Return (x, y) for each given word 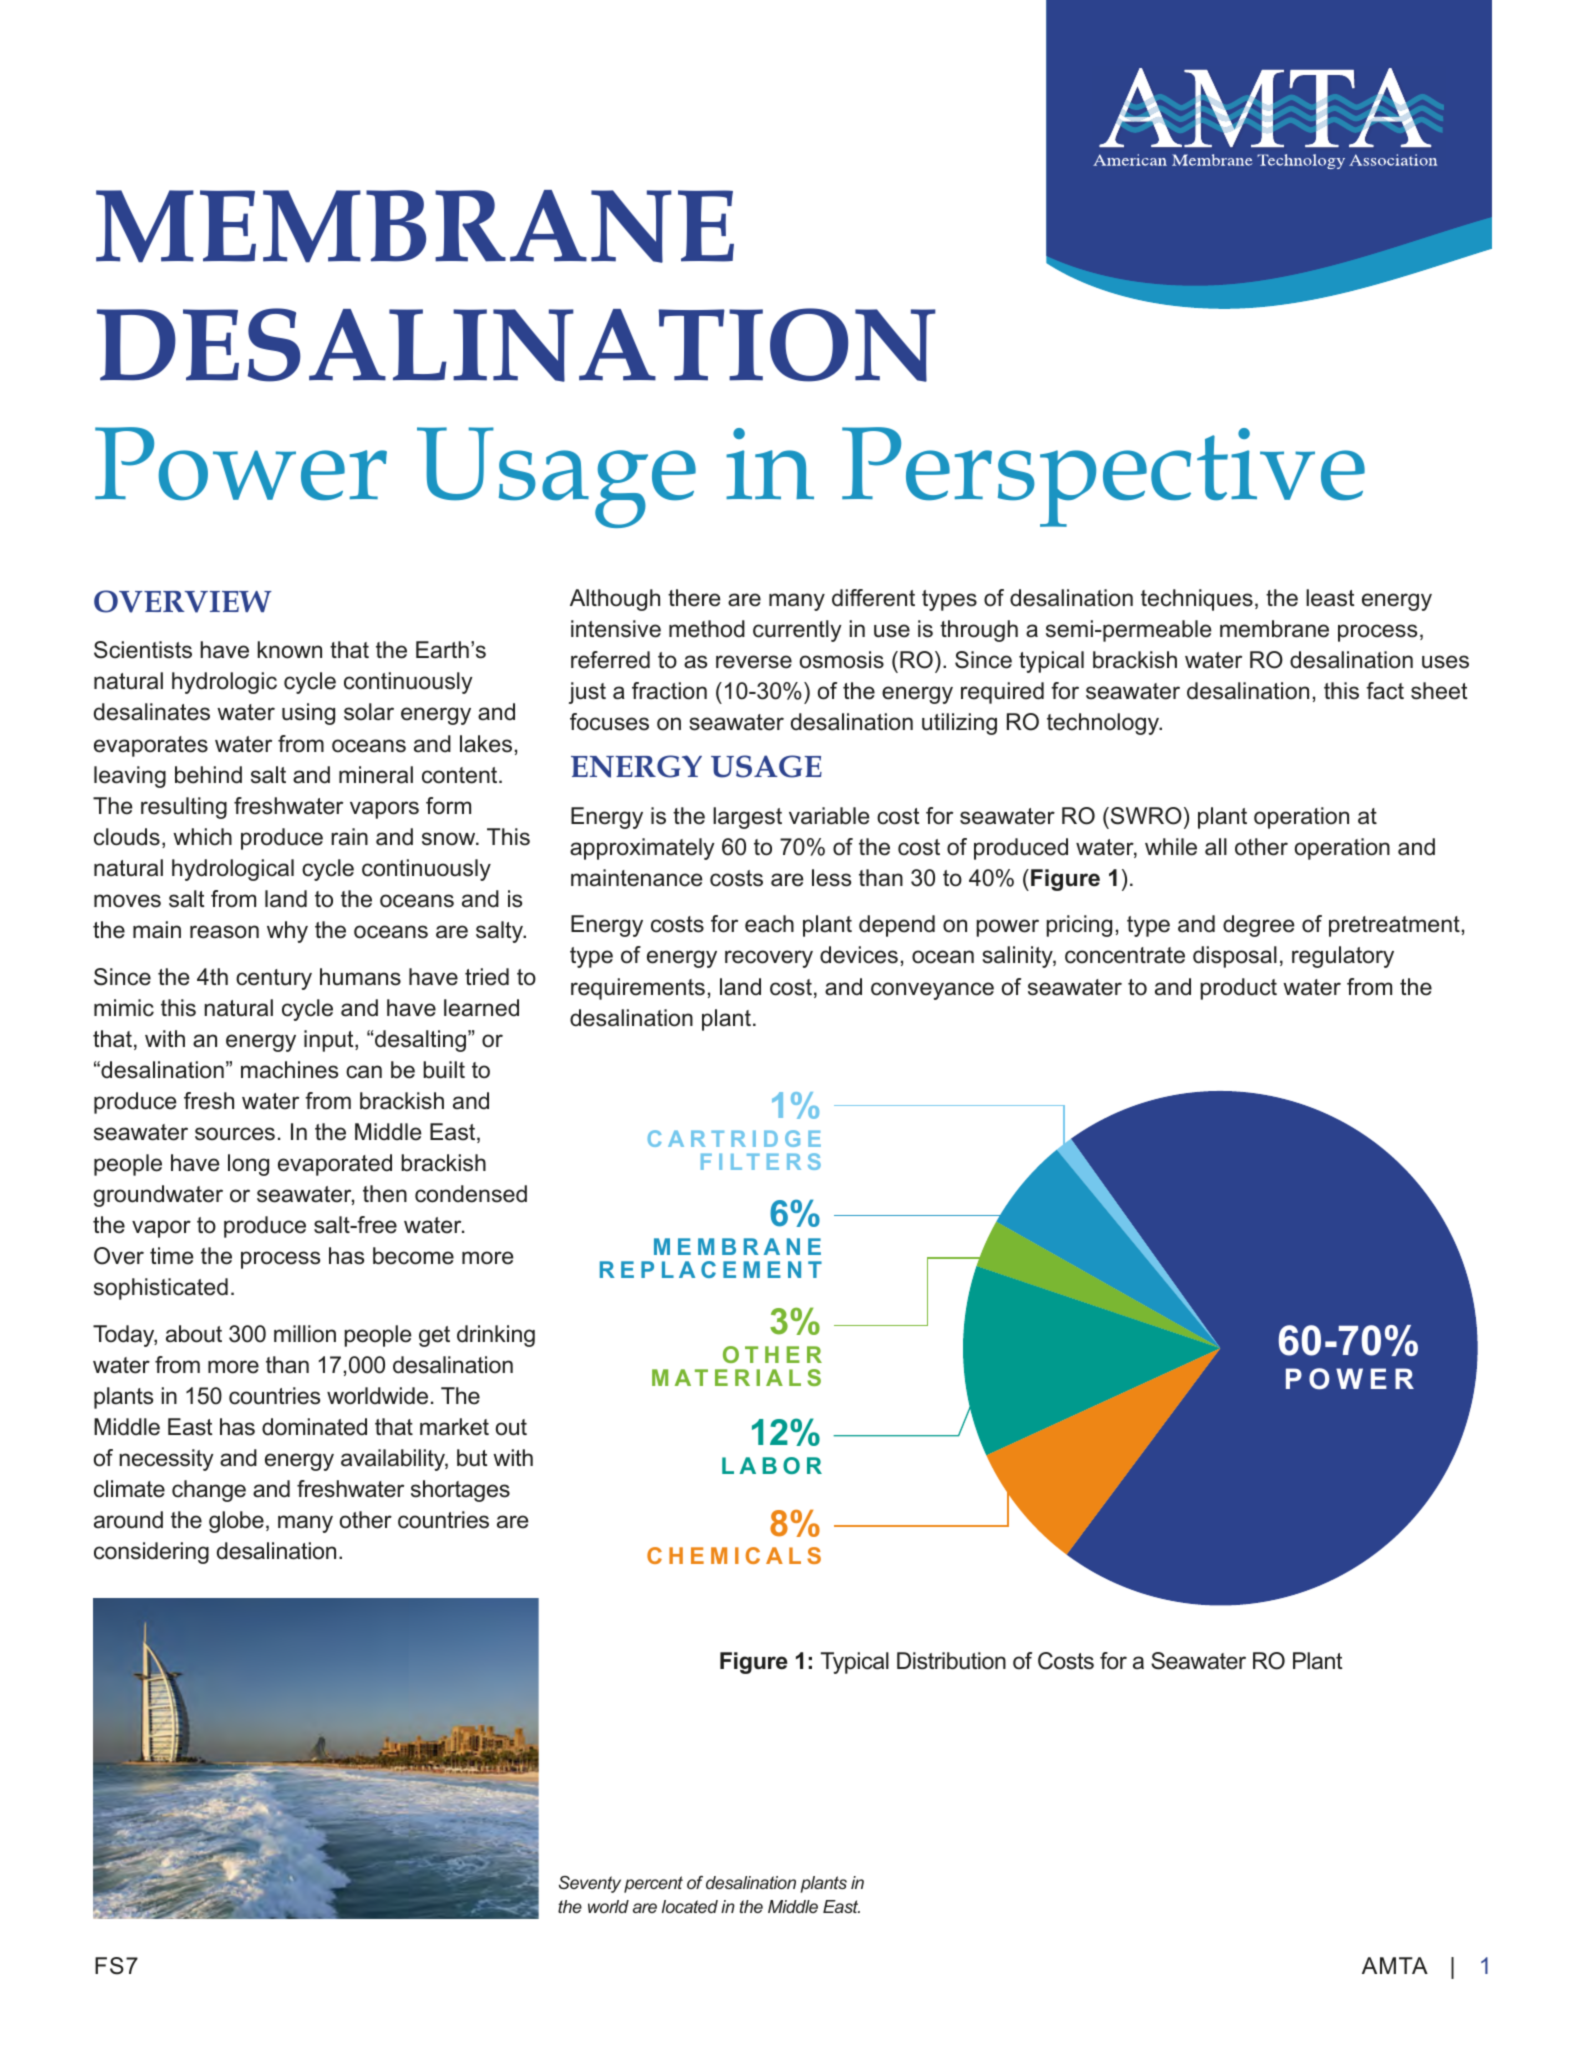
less (831, 878)
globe (236, 1522)
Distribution (951, 1661)
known (290, 650)
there (694, 598)
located (690, 1906)
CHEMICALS (734, 1555)
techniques (1197, 600)
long (248, 1165)
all (1216, 847)
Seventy (590, 1884)
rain (349, 837)
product (1238, 989)
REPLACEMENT (711, 1269)
